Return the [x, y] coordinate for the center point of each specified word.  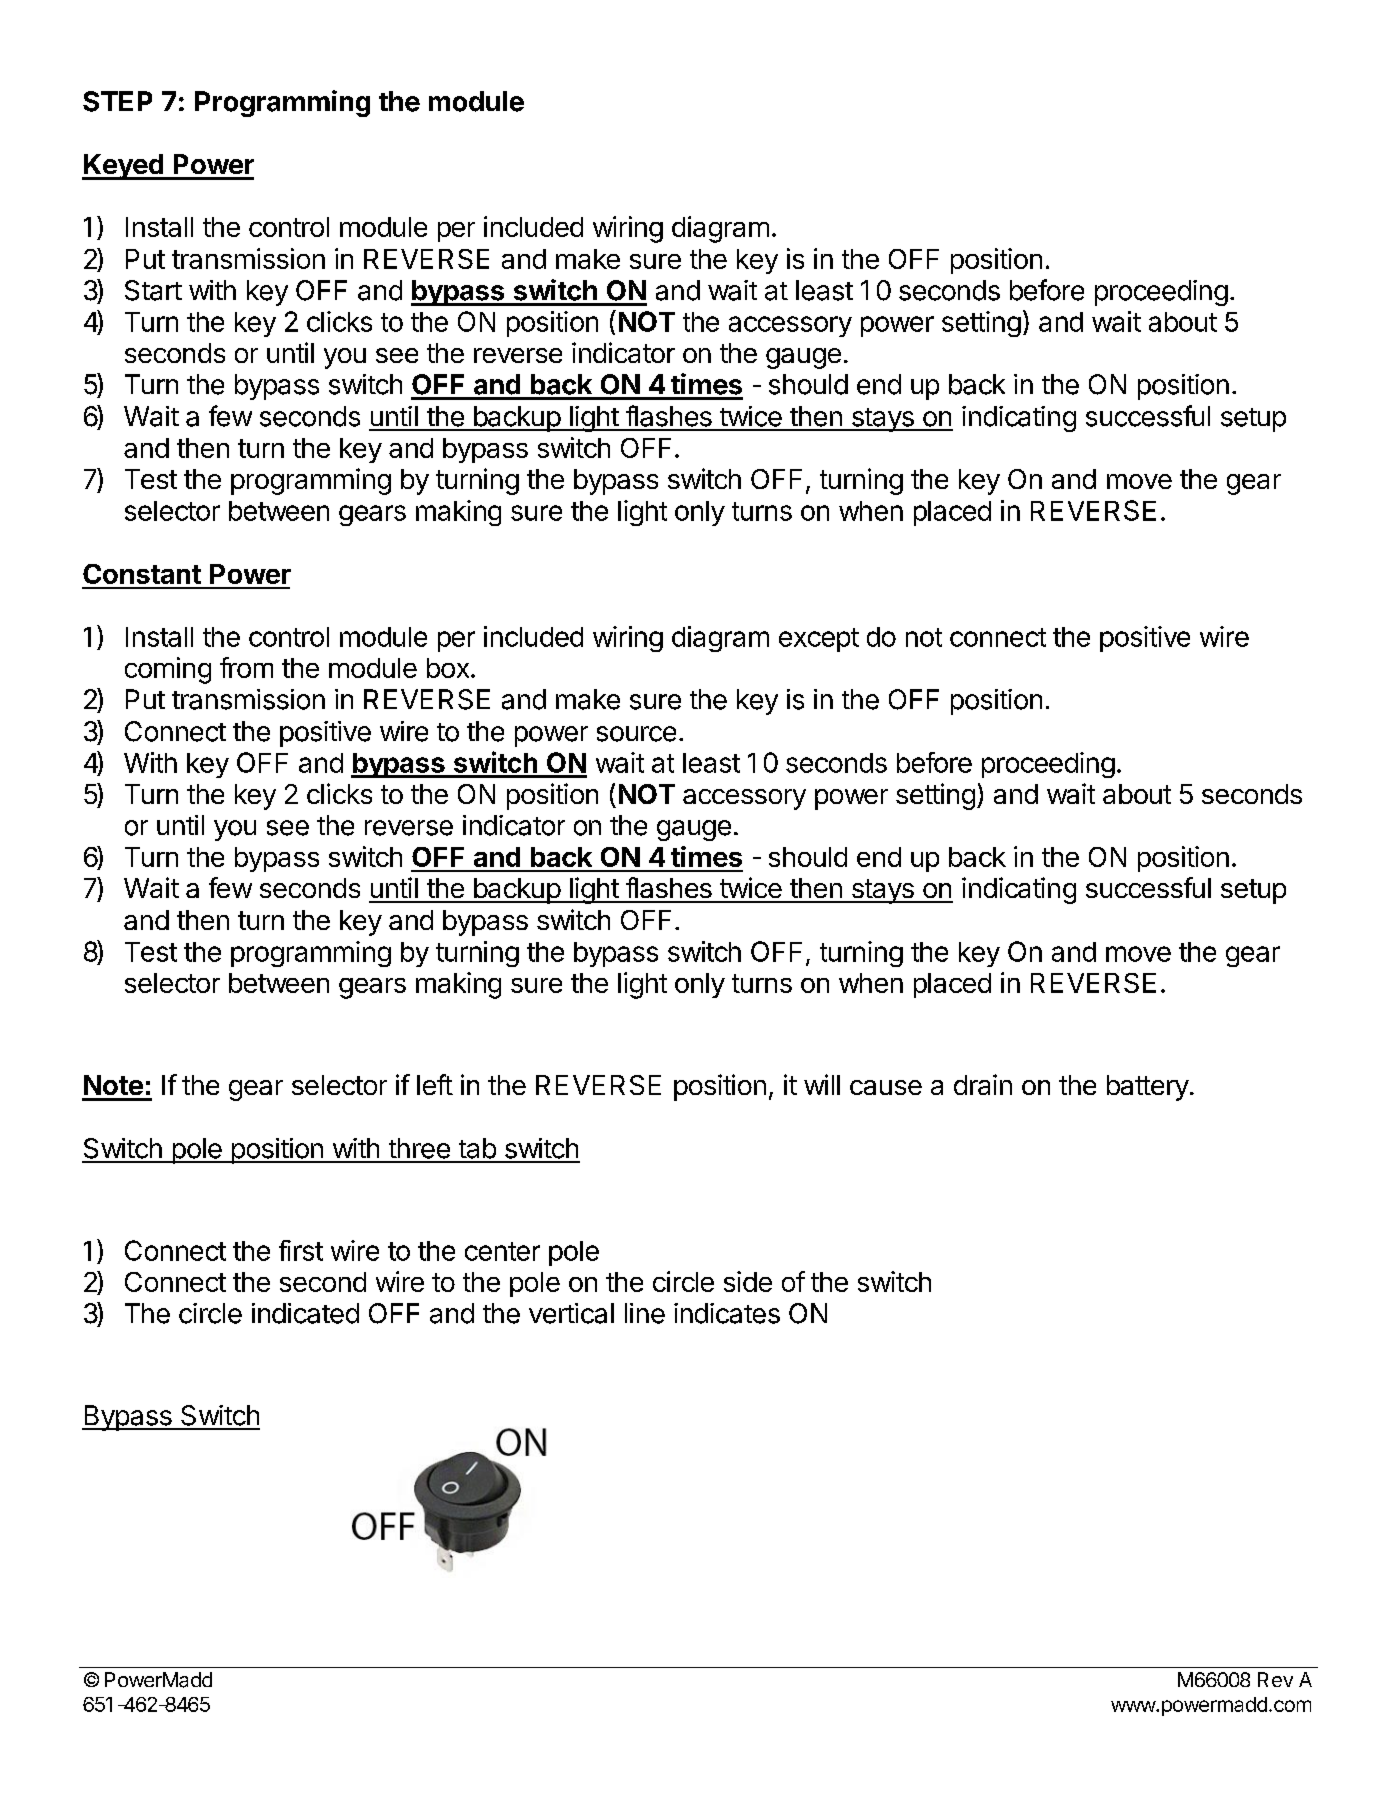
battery [1148, 1088]
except [819, 640]
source [636, 734]
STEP [117, 101]
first [301, 1250]
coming [168, 670]
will [822, 1084]
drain [983, 1084]
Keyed [123, 167]
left [435, 1084]
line [645, 1313]
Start [153, 290]
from [246, 667]
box [448, 668]
